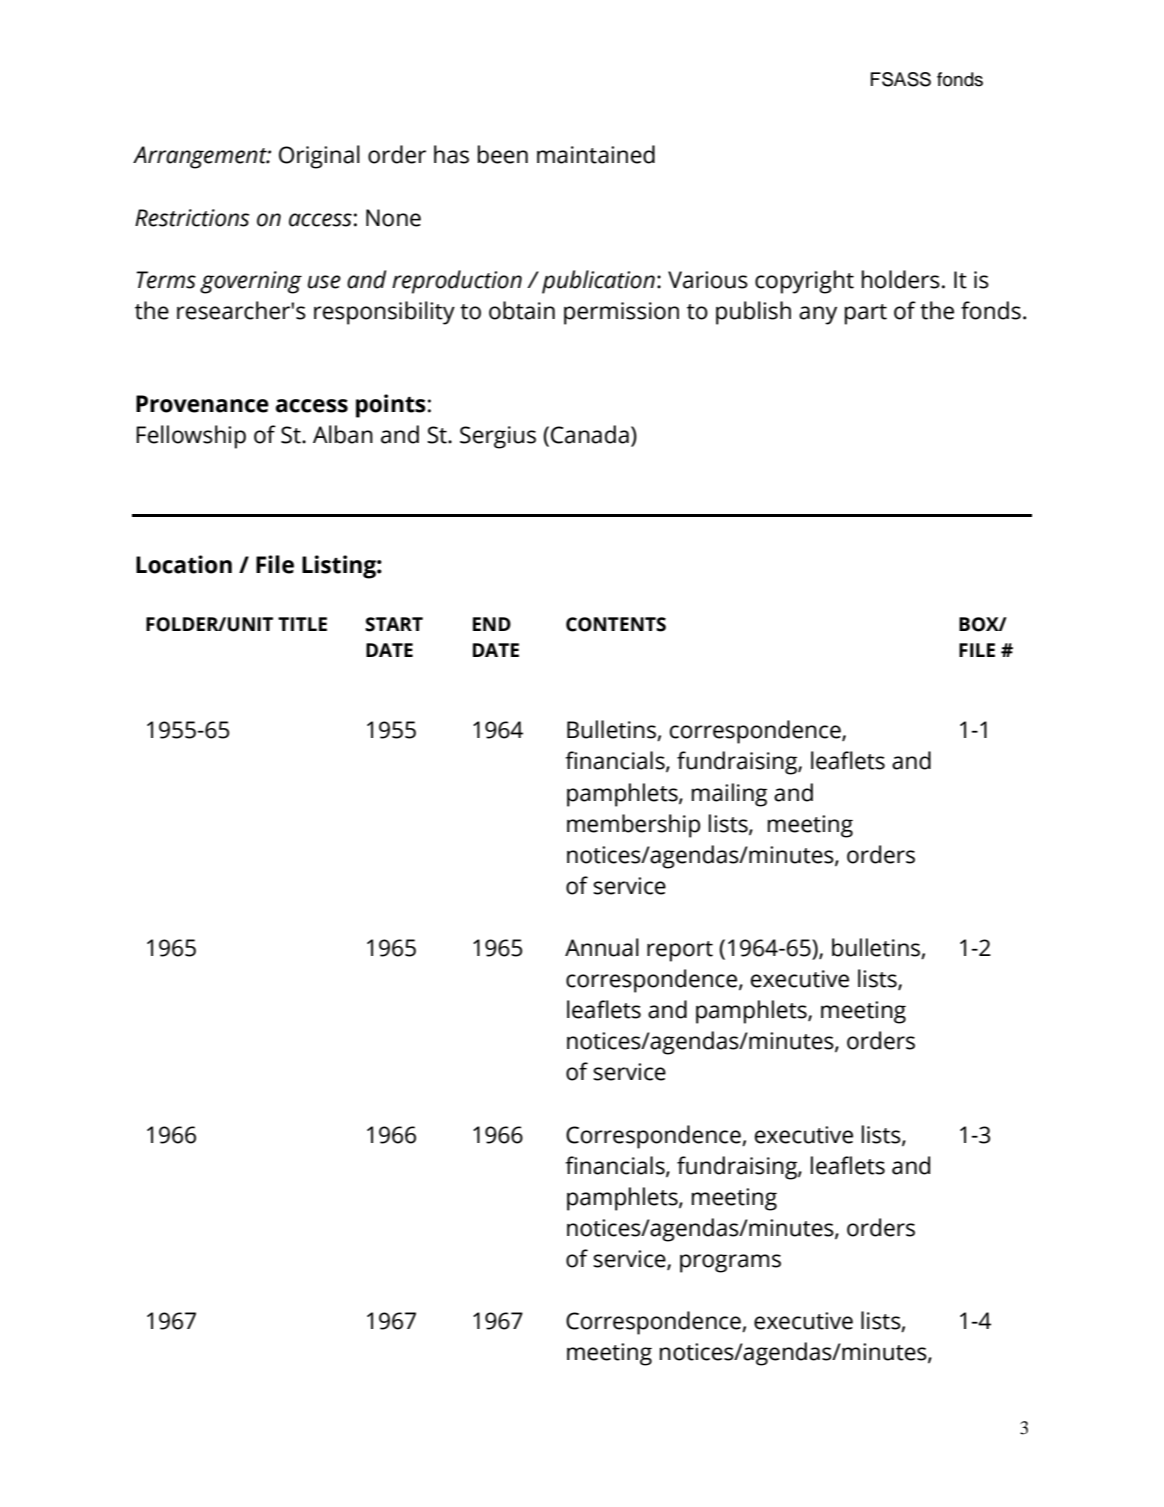  I want to click on CONTENTS, so click(616, 624).
